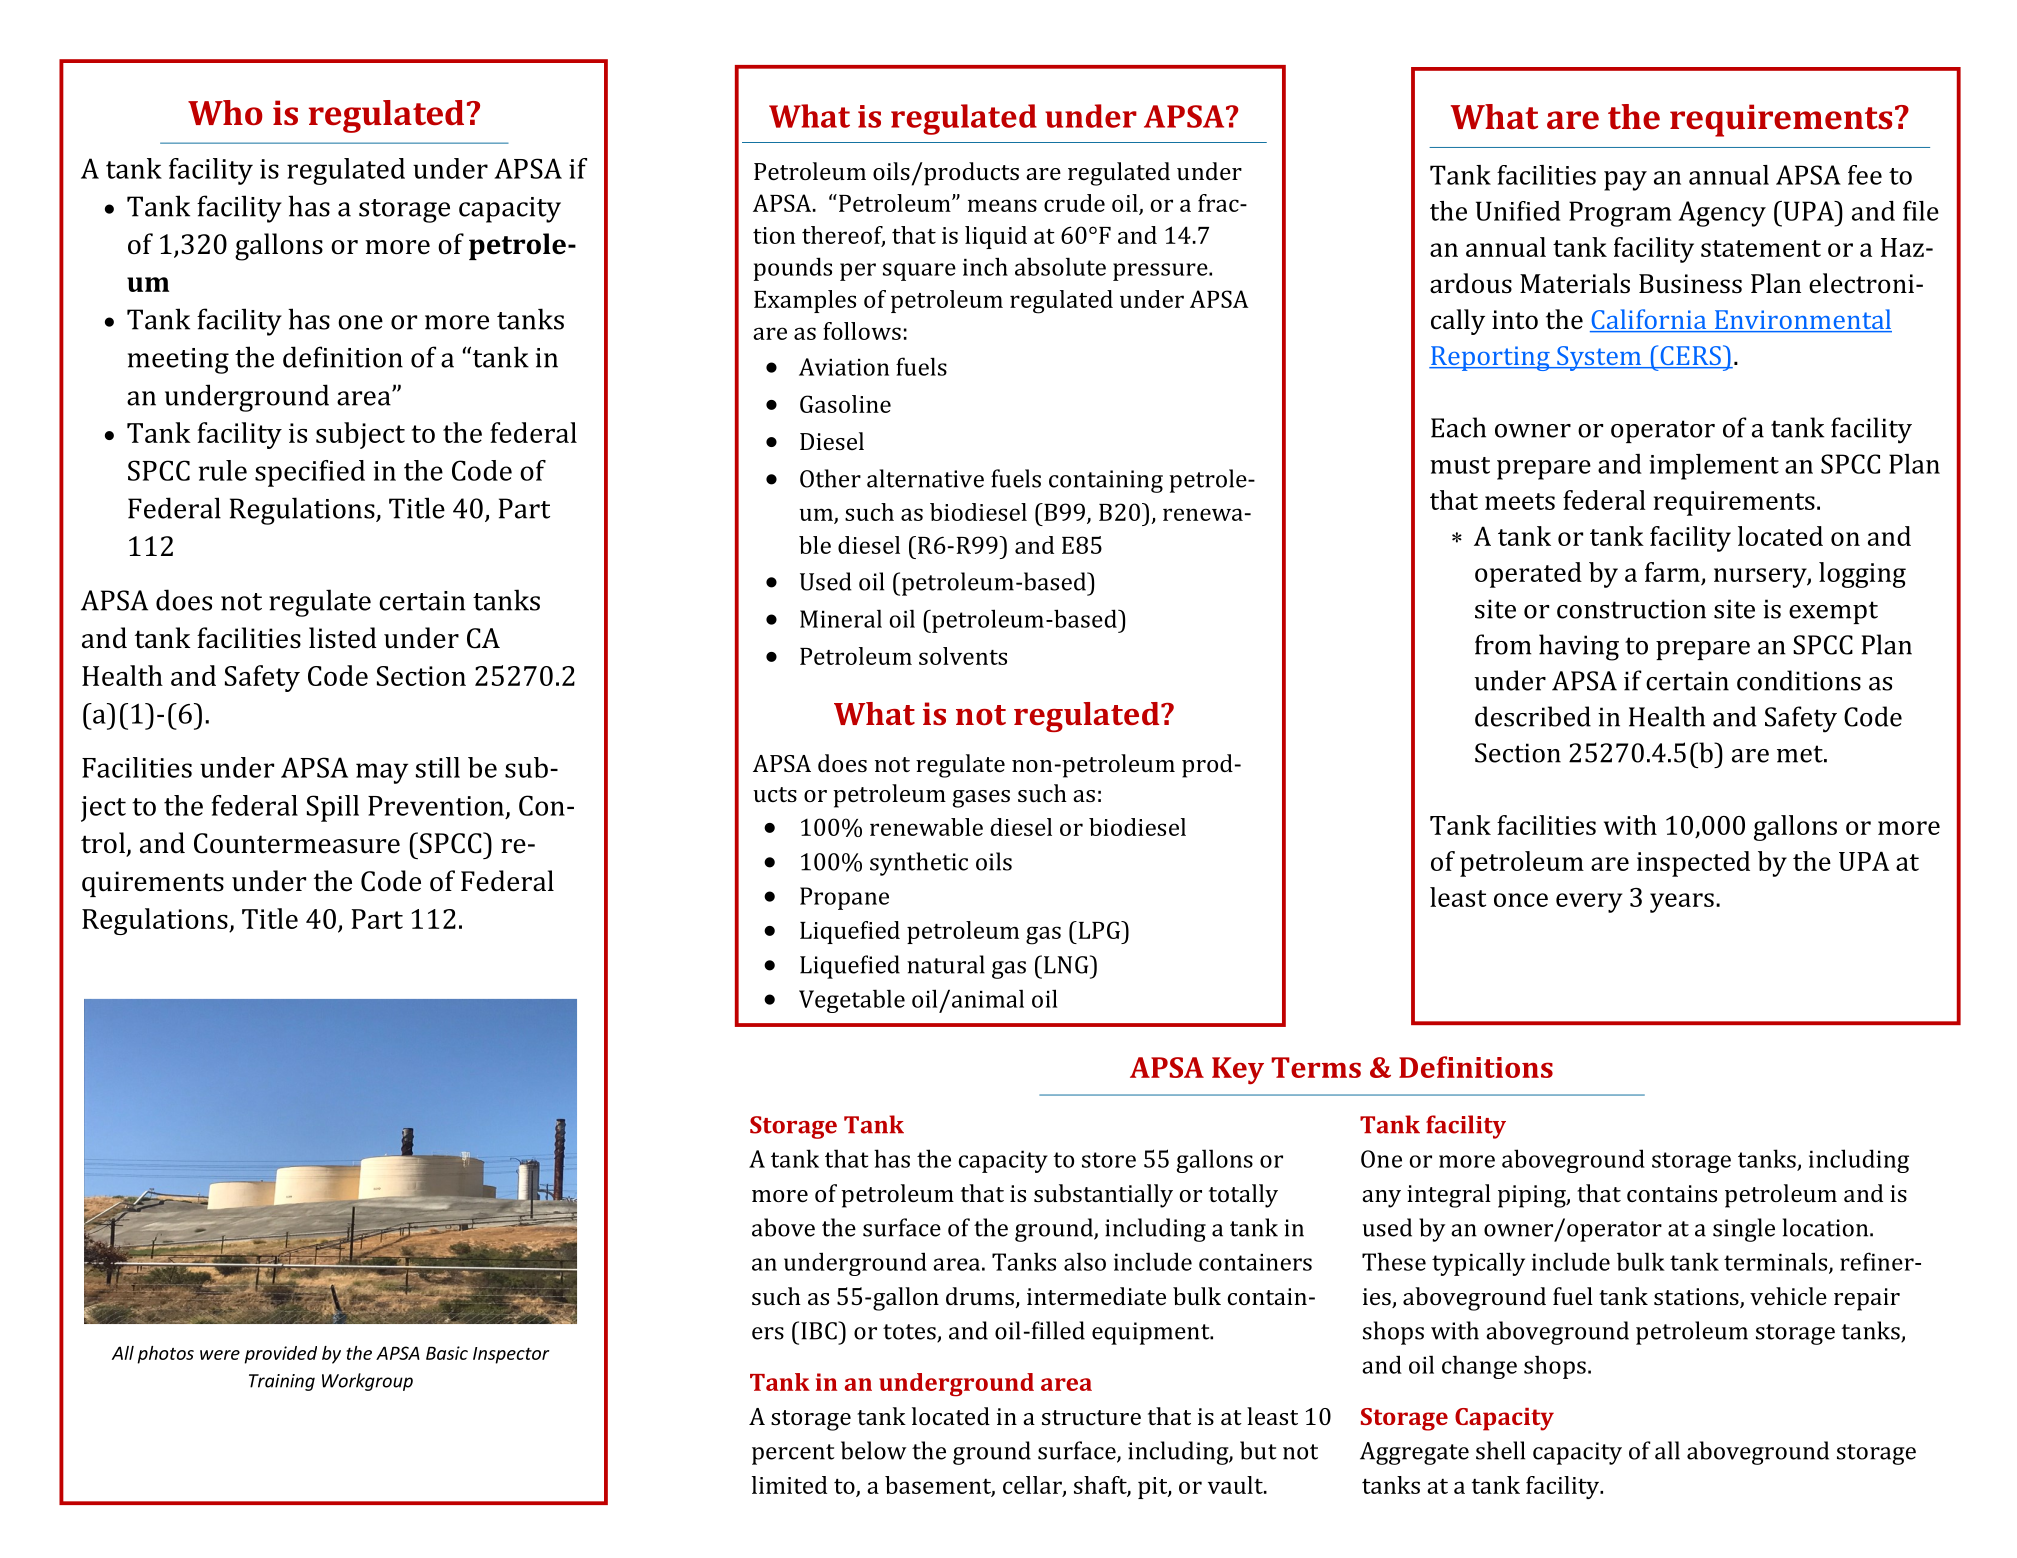 The height and width of the page is (1558, 2017). What do you see at coordinates (310, 473) in the page?
I see `specified` at bounding box center [310, 473].
